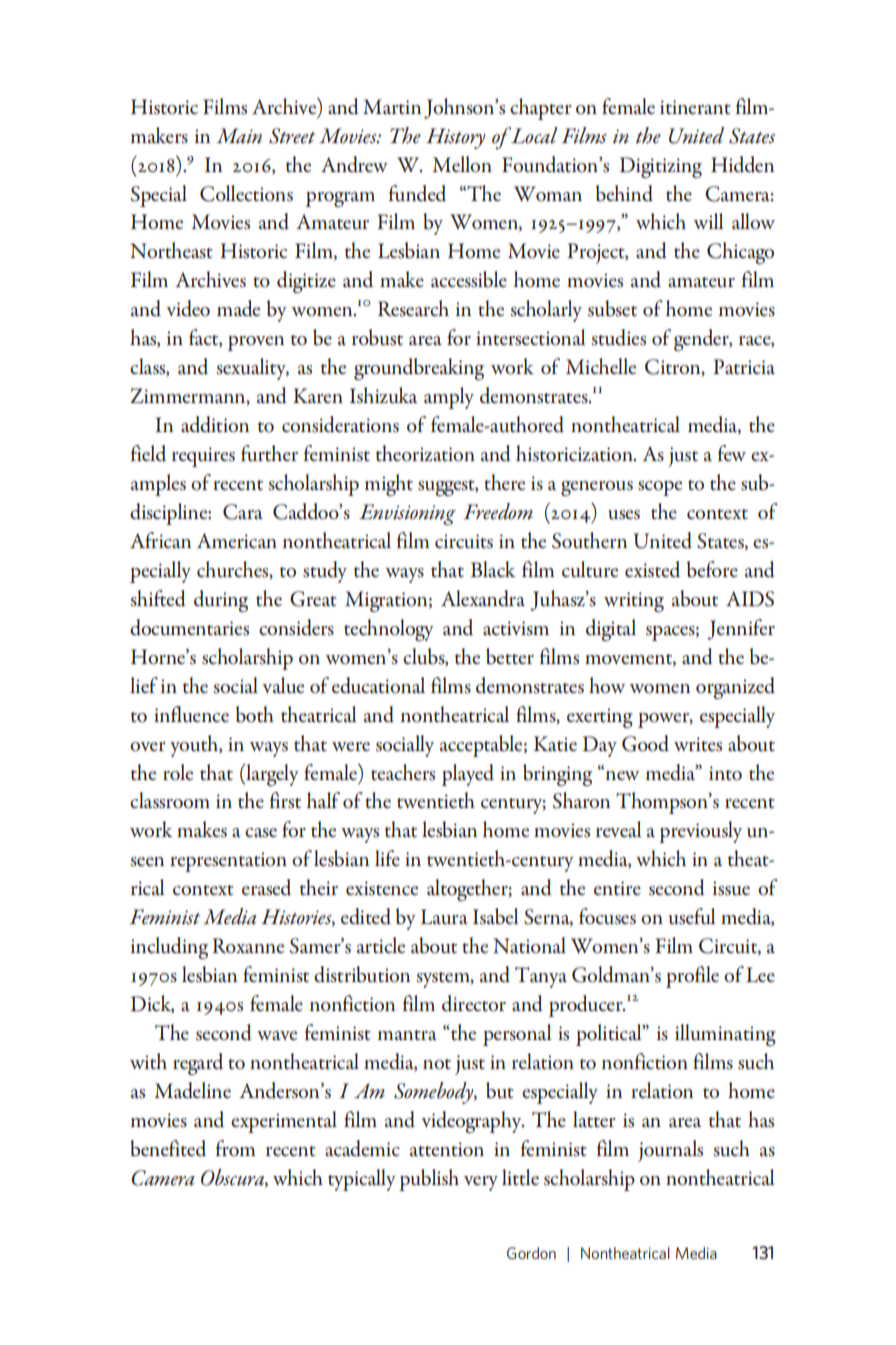 Image resolution: width=896 pixels, height=1345 pixels. I want to click on Freedom, so click(498, 511).
